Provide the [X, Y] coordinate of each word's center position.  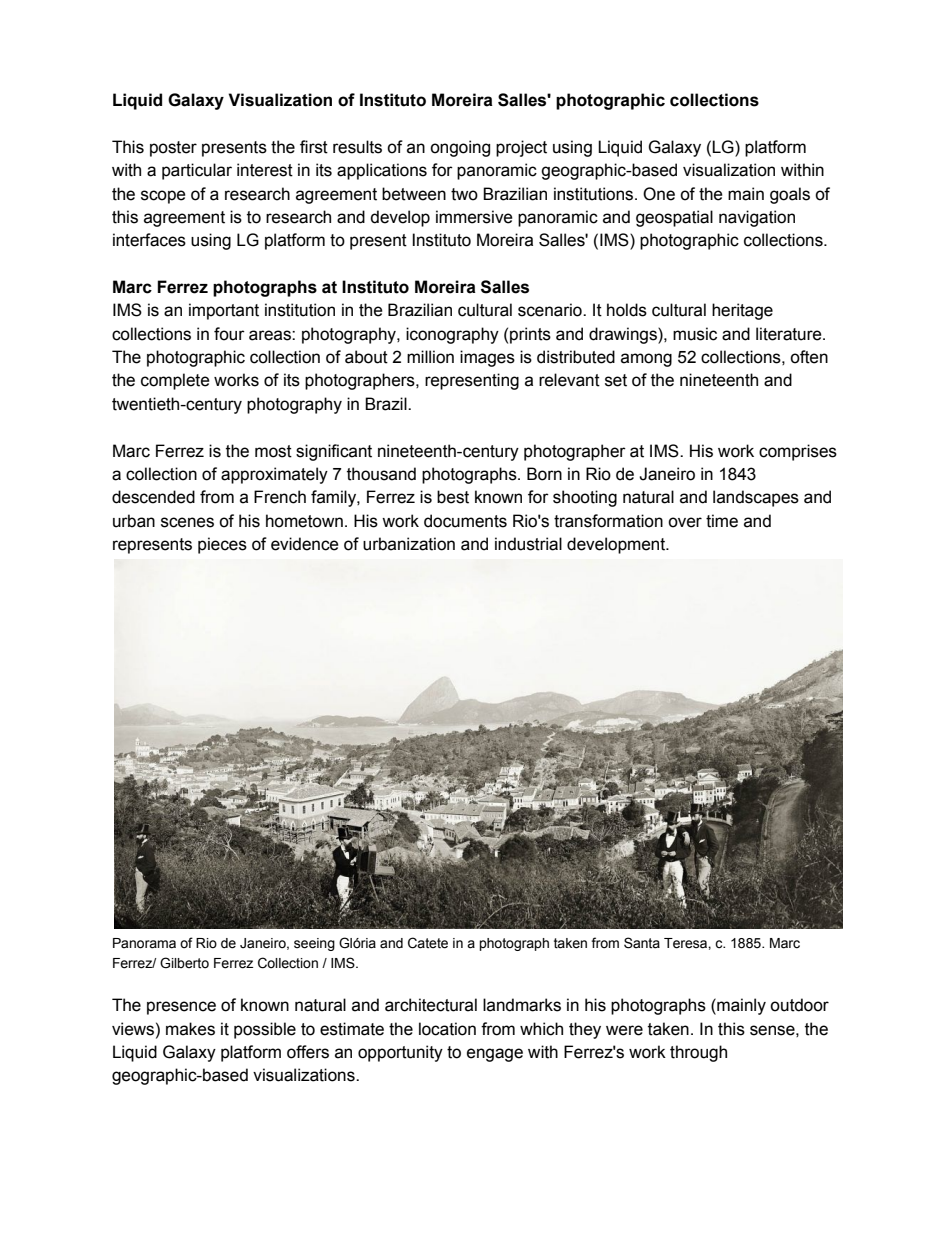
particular [197, 171]
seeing [314, 944]
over [685, 522]
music [695, 334]
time [722, 521]
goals [790, 195]
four [229, 334]
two [464, 194]
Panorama [144, 943]
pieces [222, 545]
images [487, 358]
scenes [187, 522]
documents [465, 521]
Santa [642, 943]
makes [190, 1029]
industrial [528, 544]
